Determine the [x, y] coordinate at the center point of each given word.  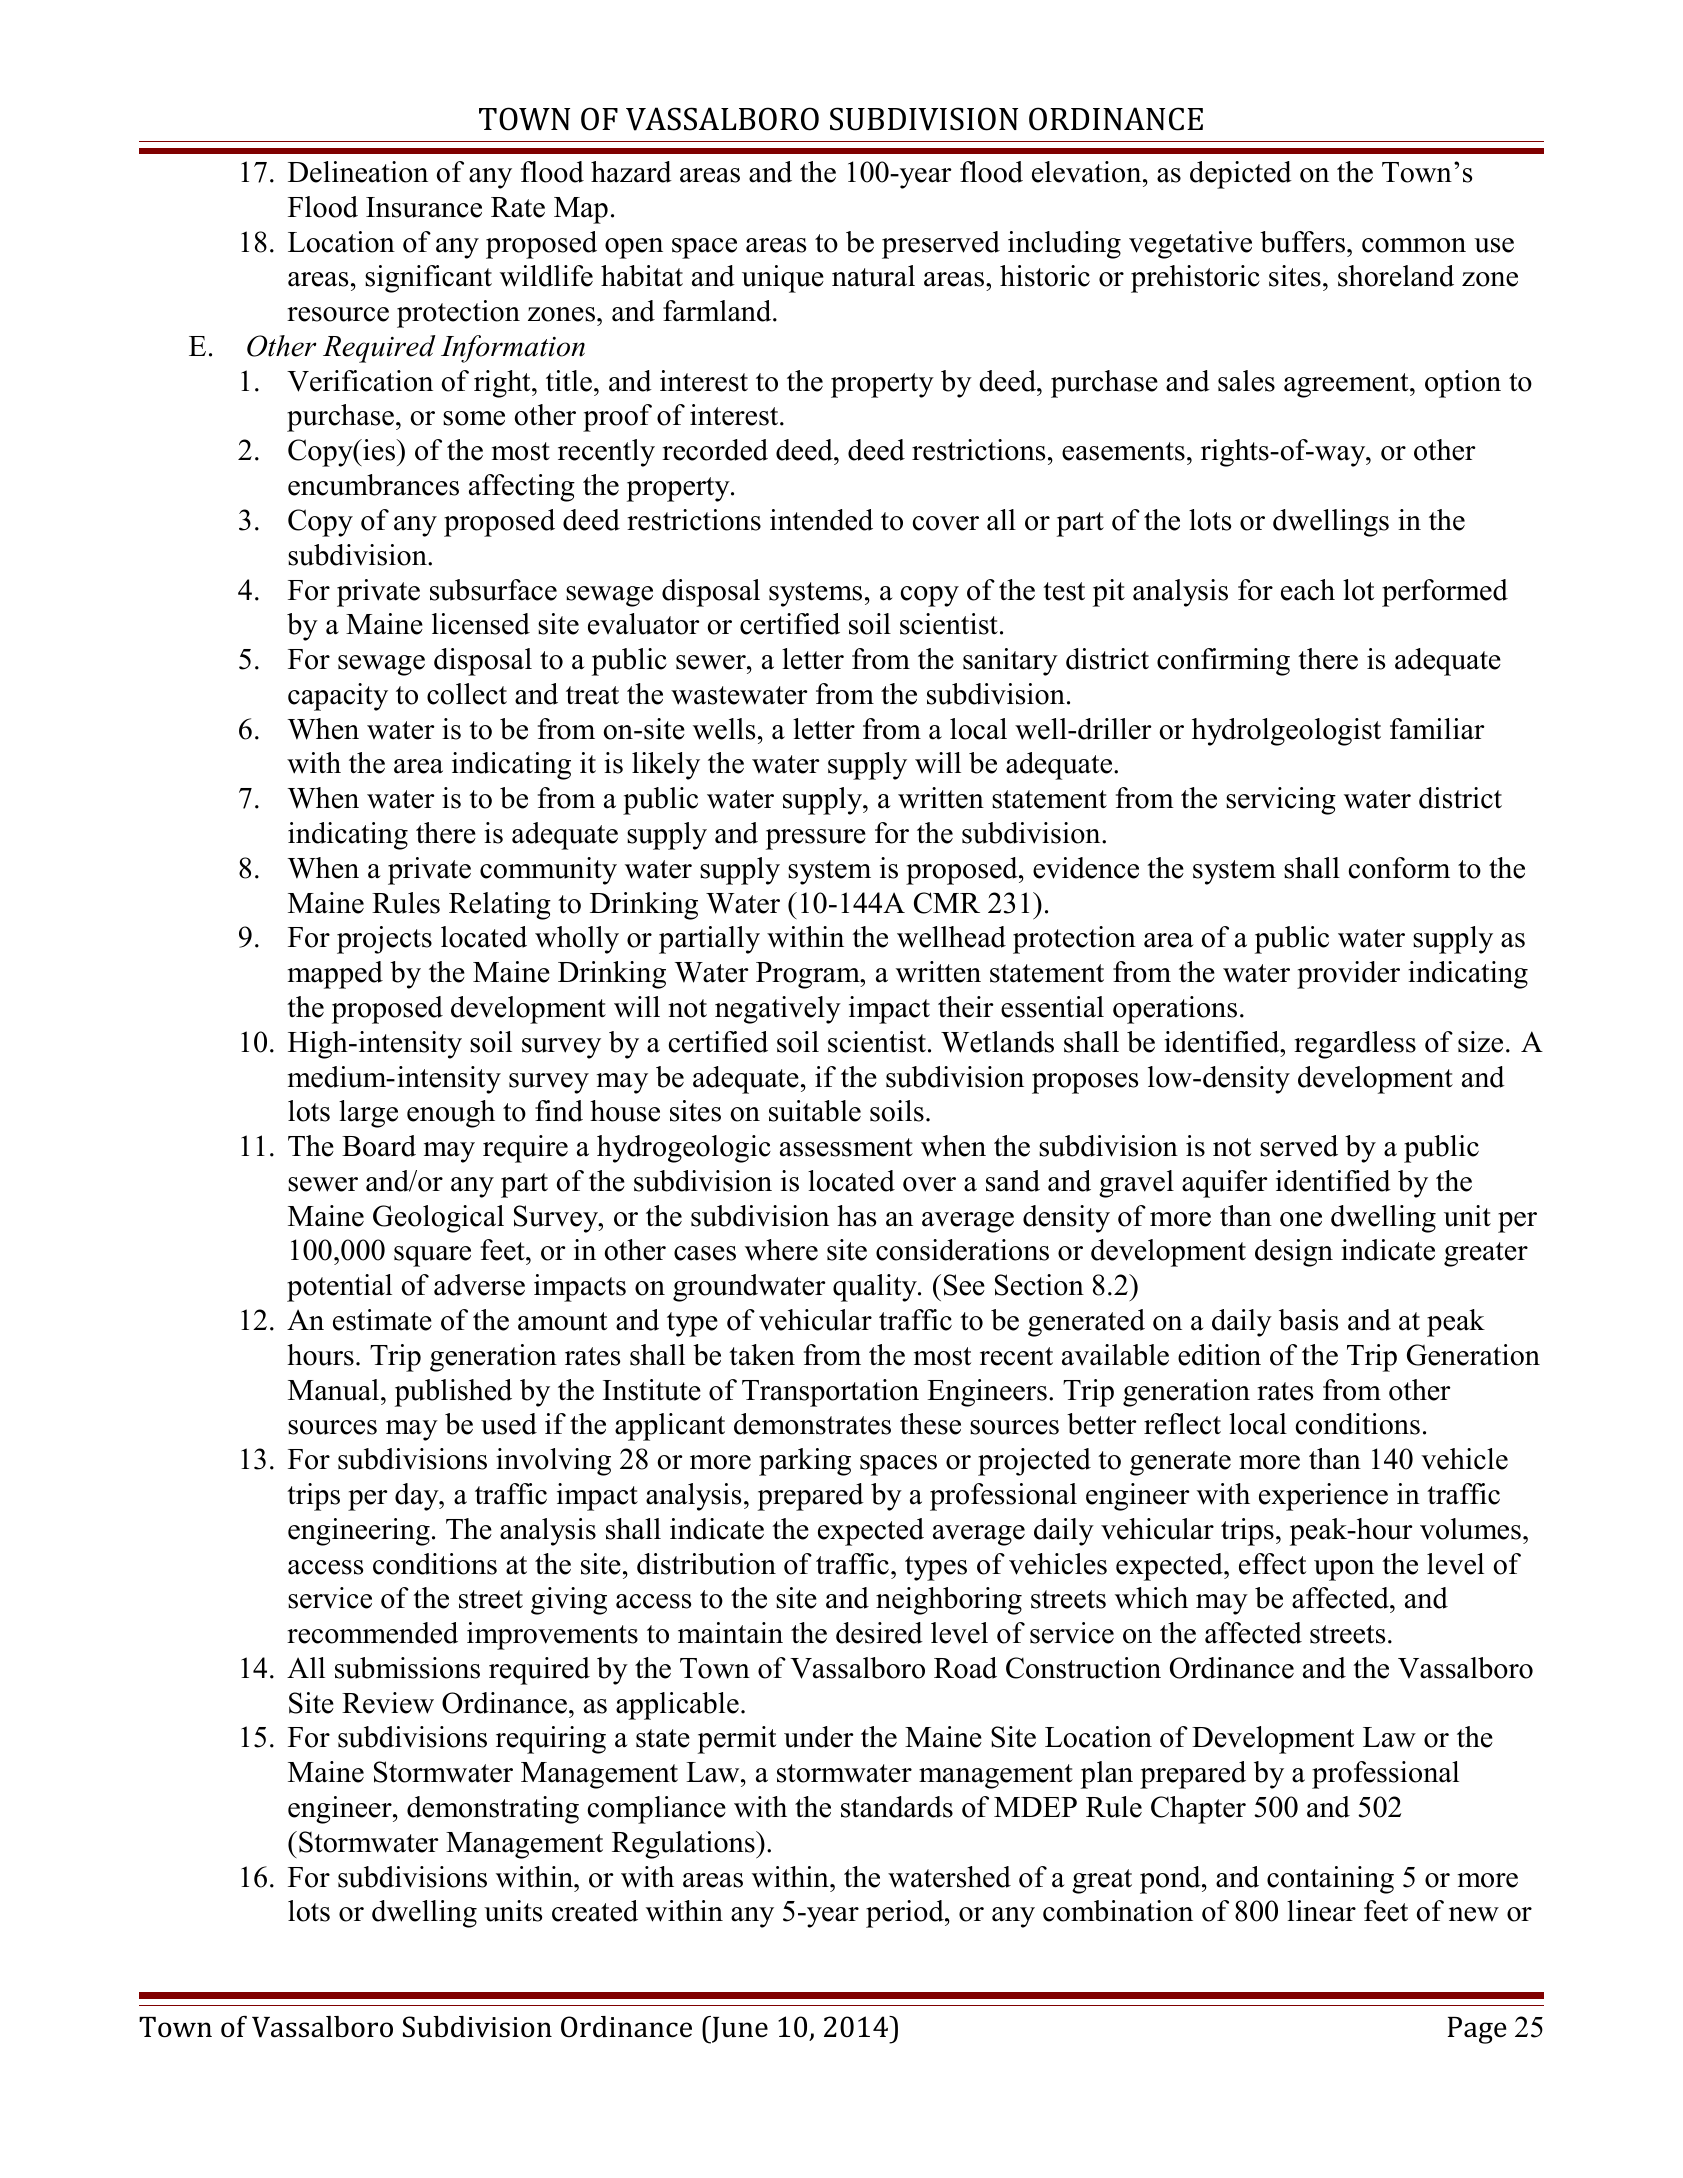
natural [873, 276]
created [595, 1911]
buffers [1304, 242]
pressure [816, 839]
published [453, 1393]
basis [1308, 1320]
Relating [500, 906]
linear [1321, 1911]
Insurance [424, 207]
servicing [1281, 801]
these [930, 1424]
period [906, 1914]
